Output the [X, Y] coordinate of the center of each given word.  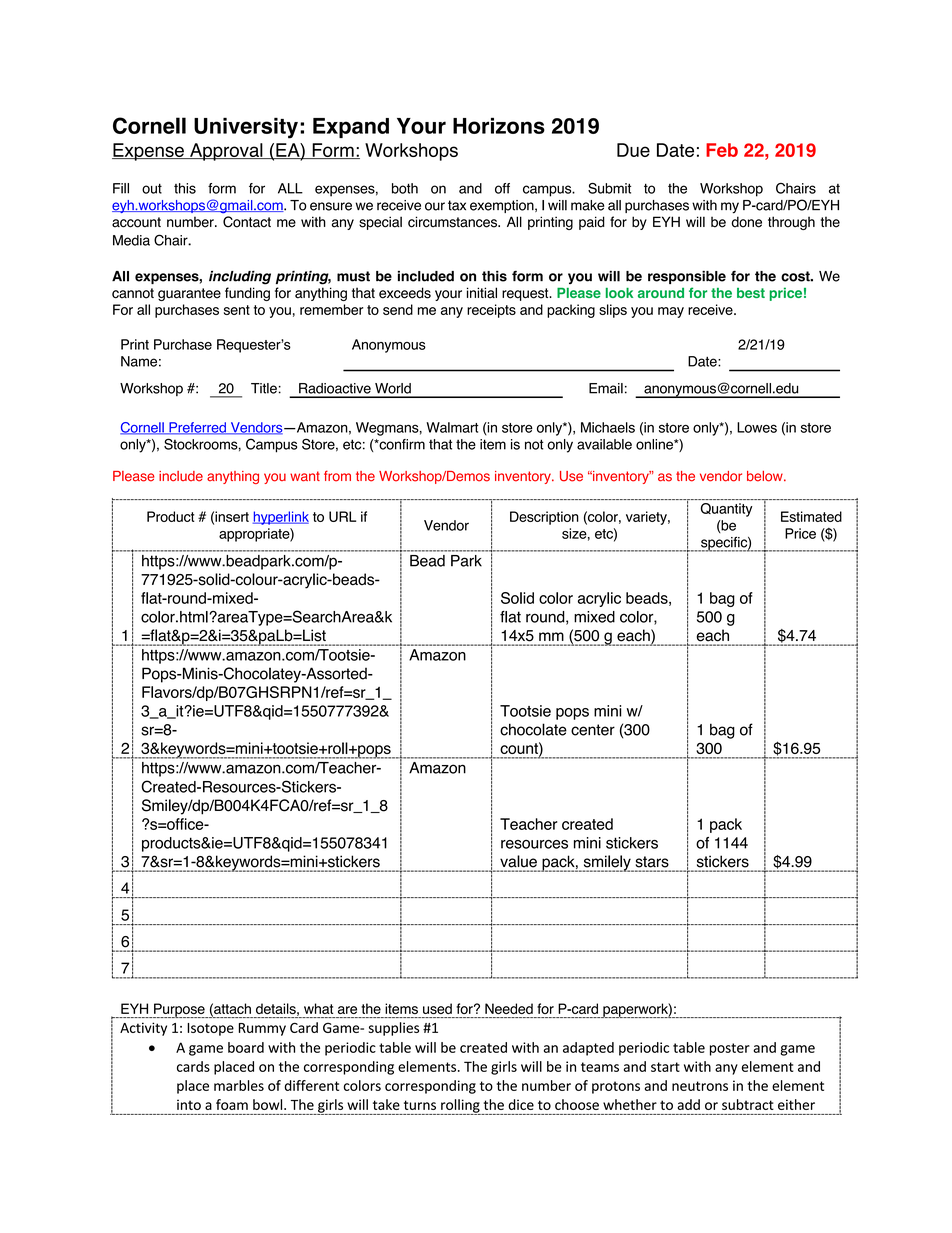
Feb [722, 150]
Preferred [197, 428]
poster [730, 1049]
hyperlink [281, 518]
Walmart [452, 427]
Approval [226, 152]
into [189, 1104]
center [593, 730]
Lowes [757, 427]
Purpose [179, 1010]
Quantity [726, 510]
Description [544, 518]
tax [457, 205]
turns [420, 1105]
